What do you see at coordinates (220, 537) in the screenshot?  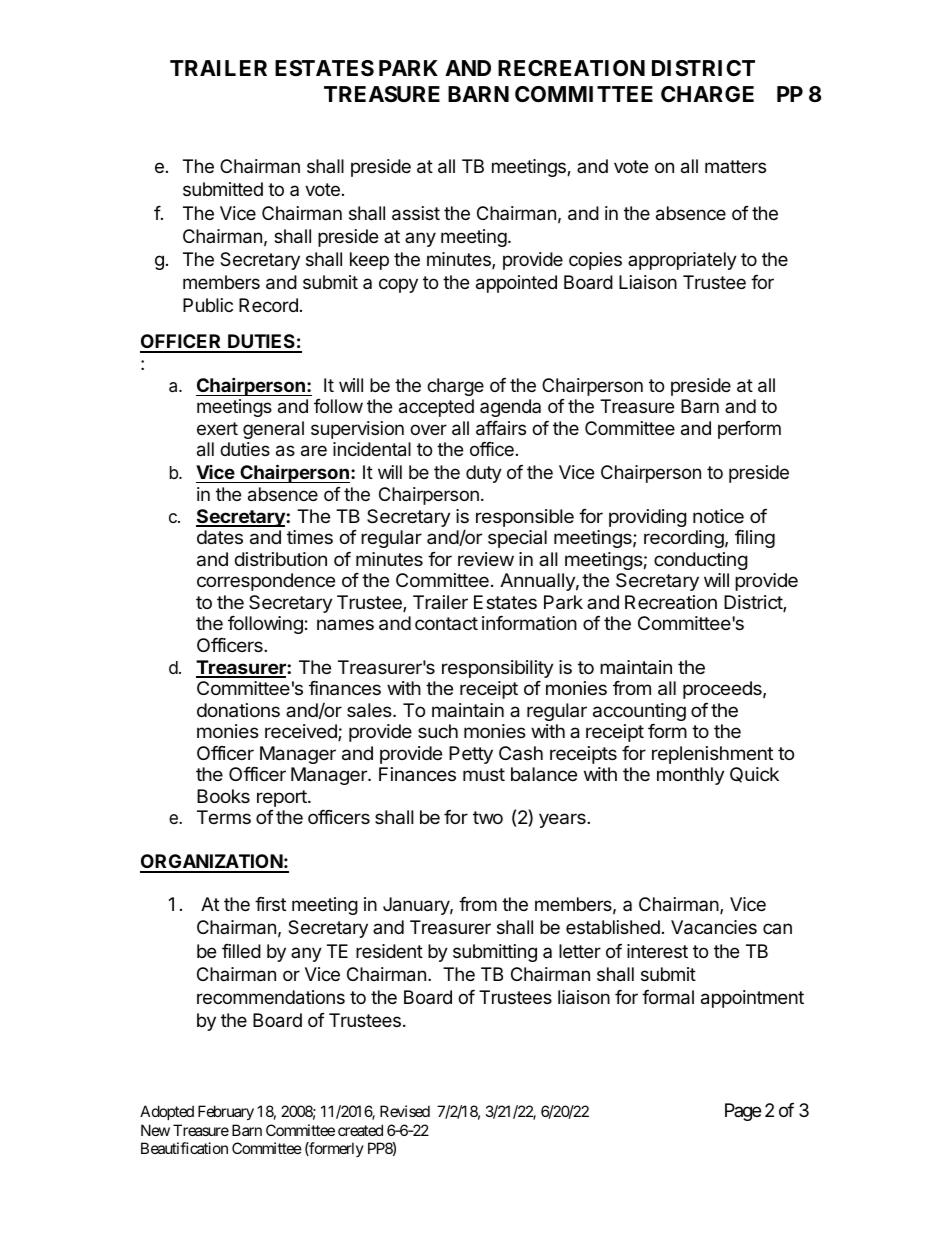 I see `dates` at bounding box center [220, 537].
